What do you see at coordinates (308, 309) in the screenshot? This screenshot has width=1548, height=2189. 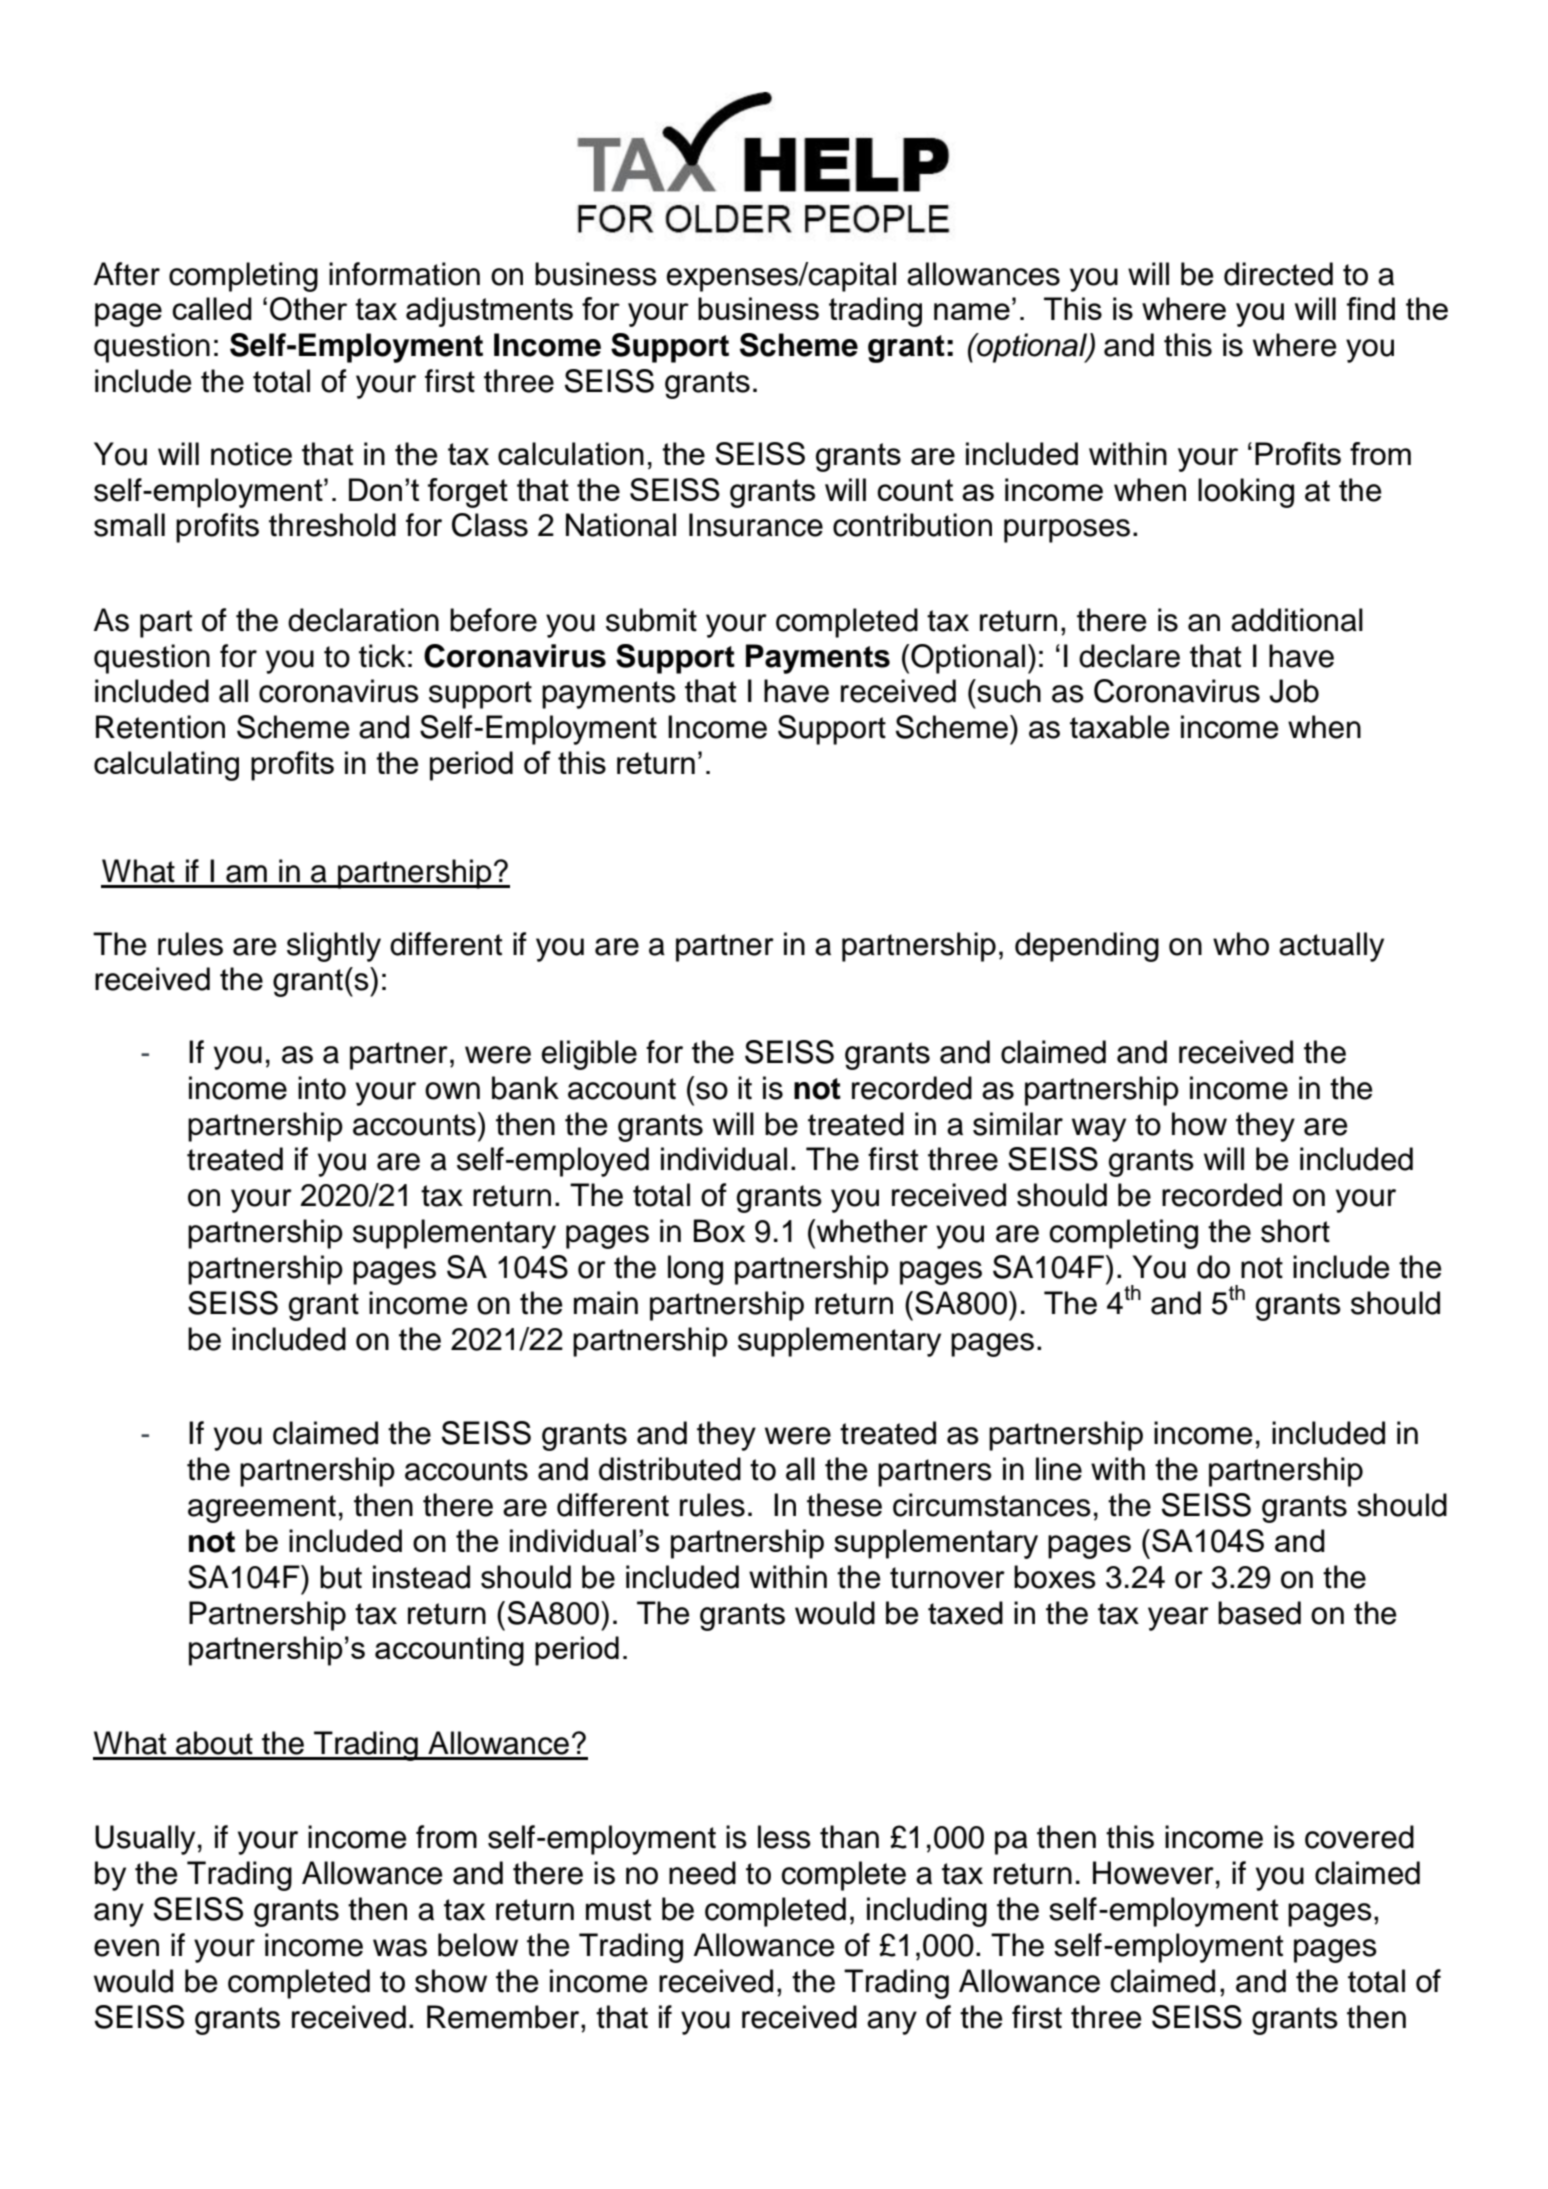 I see `Other` at bounding box center [308, 309].
